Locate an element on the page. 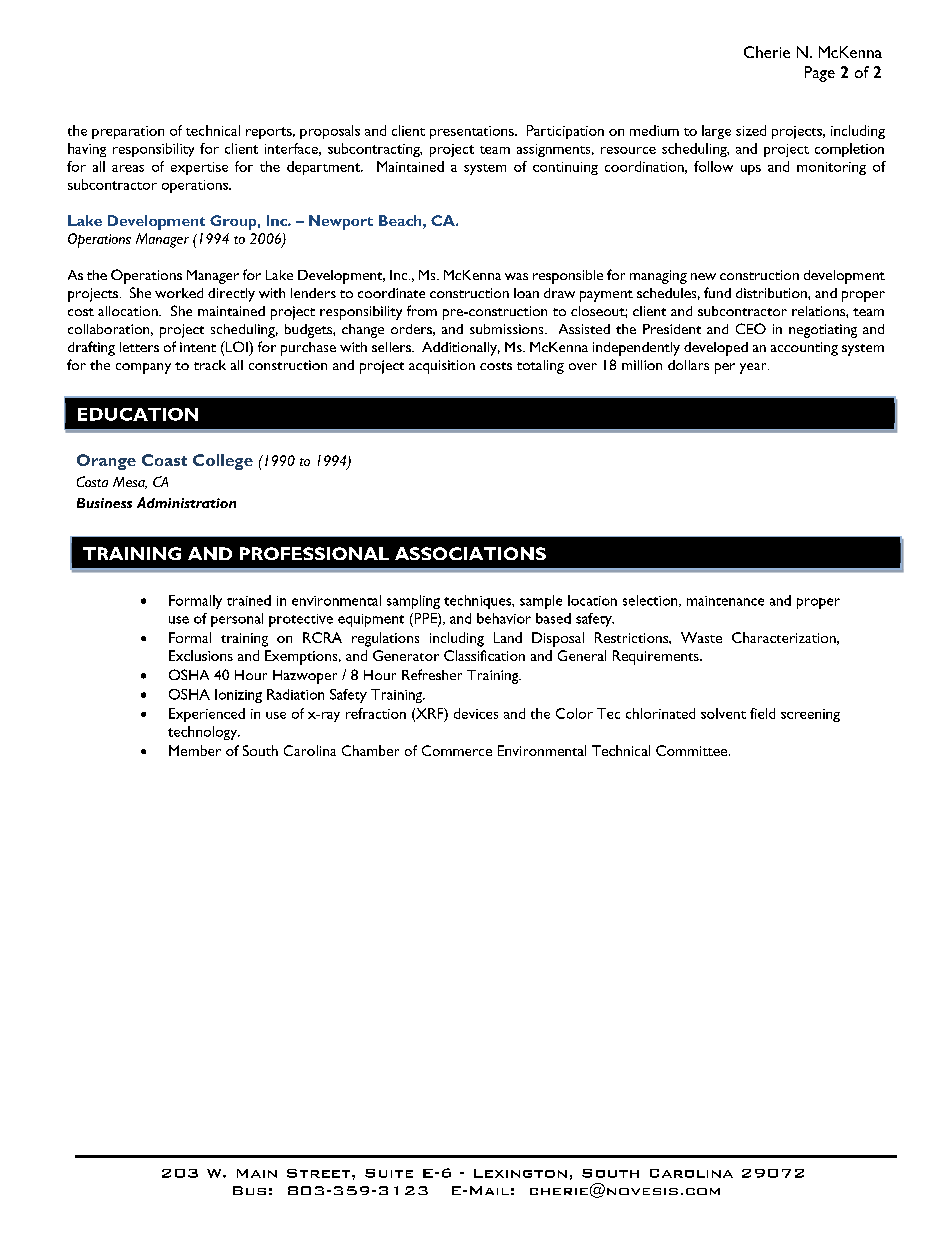 The width and height of the document is (952, 1233). sized is located at coordinates (751, 130).
